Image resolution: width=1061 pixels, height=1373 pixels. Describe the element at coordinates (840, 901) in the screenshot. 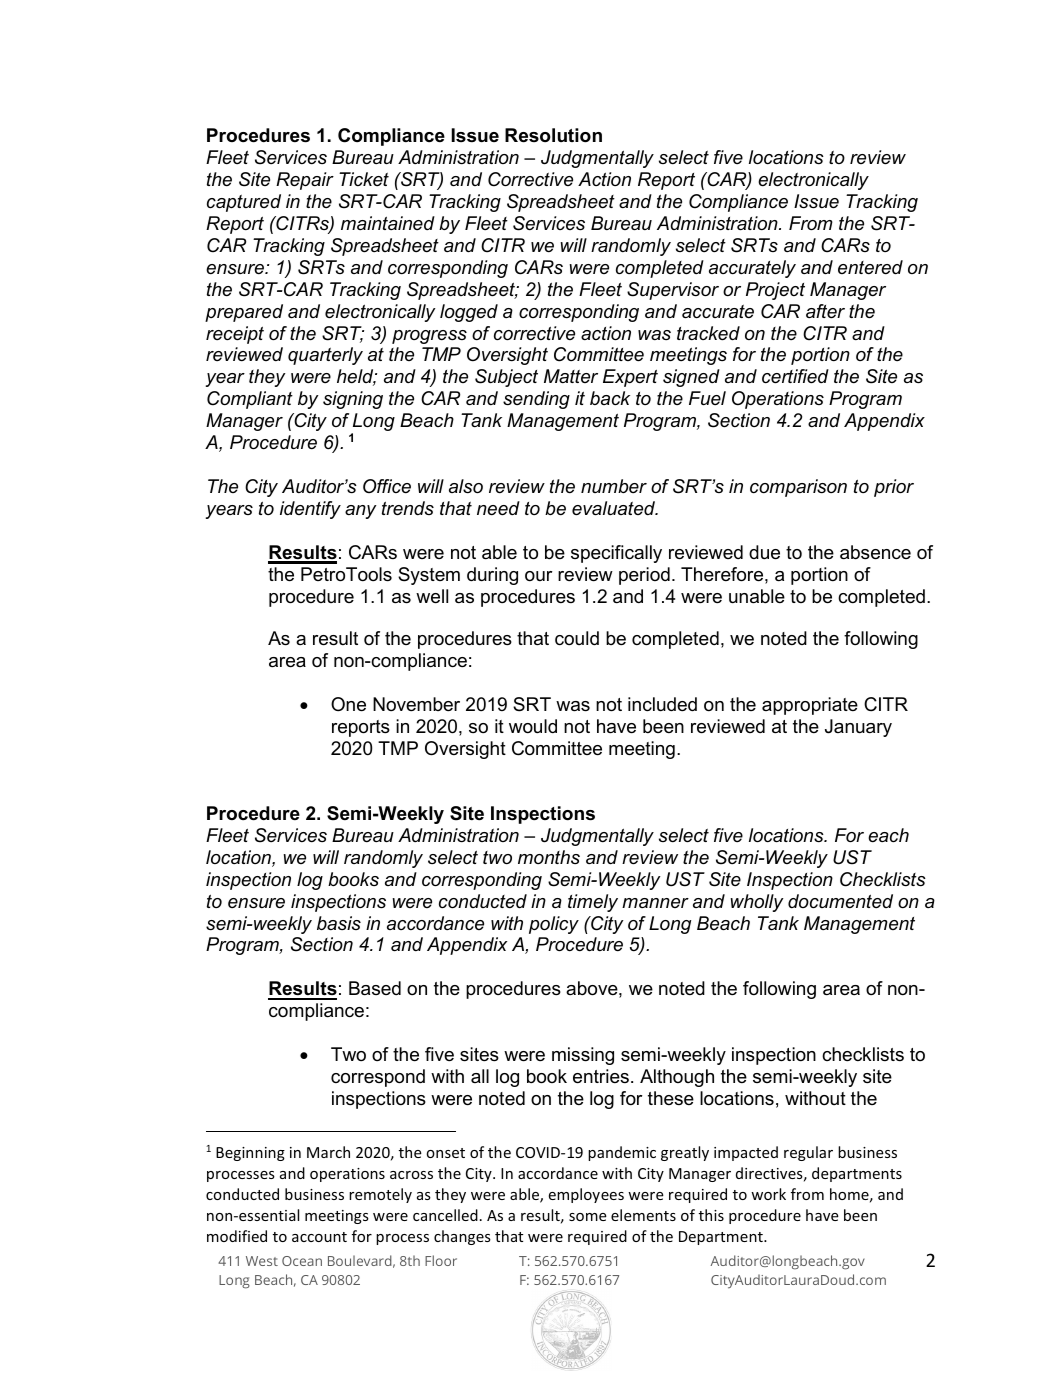

I see `documented` at that location.
